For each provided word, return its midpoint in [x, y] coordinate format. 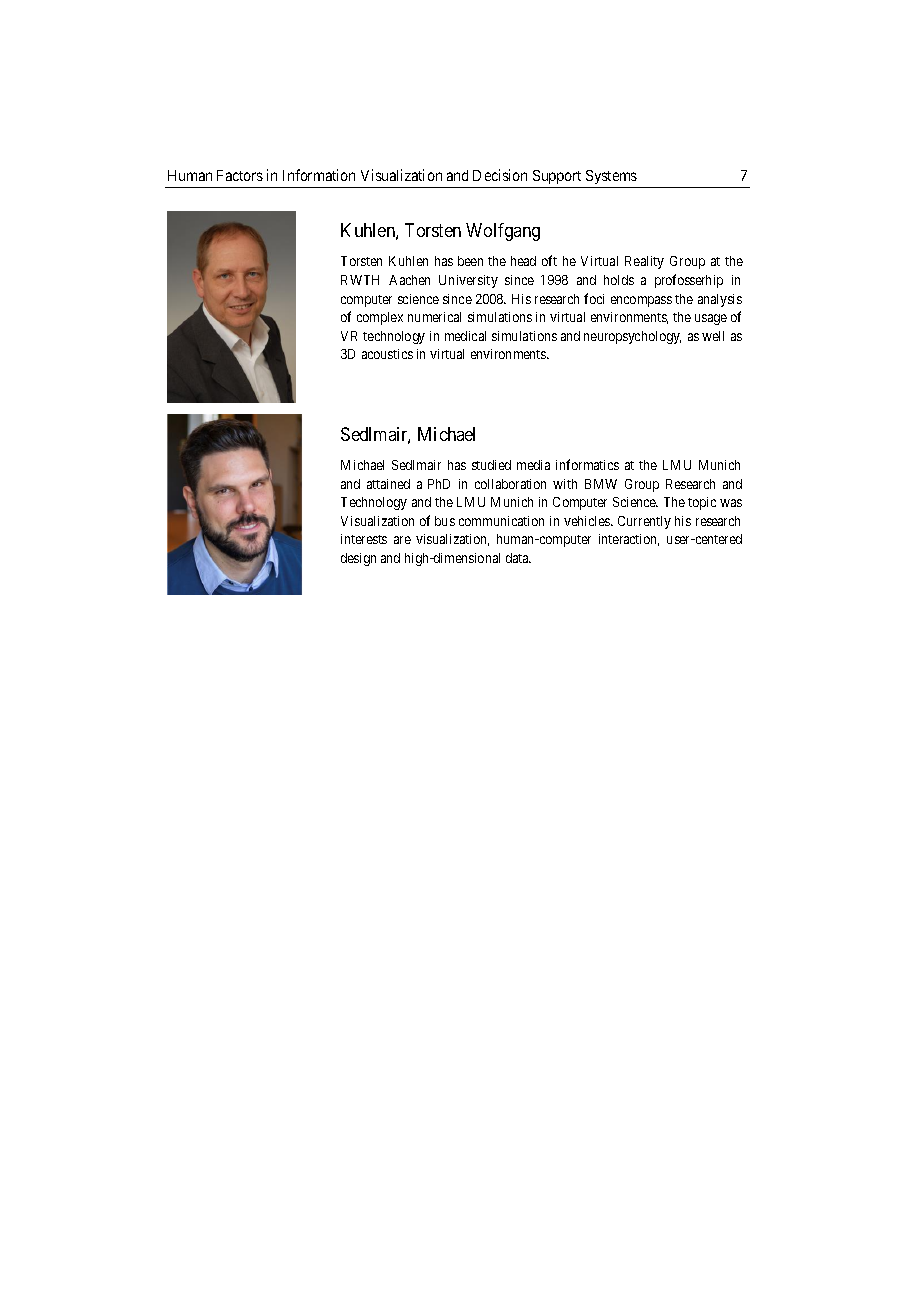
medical [465, 336]
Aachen [409, 280]
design [358, 559]
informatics [587, 464]
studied [491, 465]
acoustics [387, 354]
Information [319, 175]
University [468, 281]
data [518, 558]
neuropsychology [632, 337]
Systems [611, 177]
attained [388, 484]
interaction [629, 540]
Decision [500, 175]
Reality [644, 262]
